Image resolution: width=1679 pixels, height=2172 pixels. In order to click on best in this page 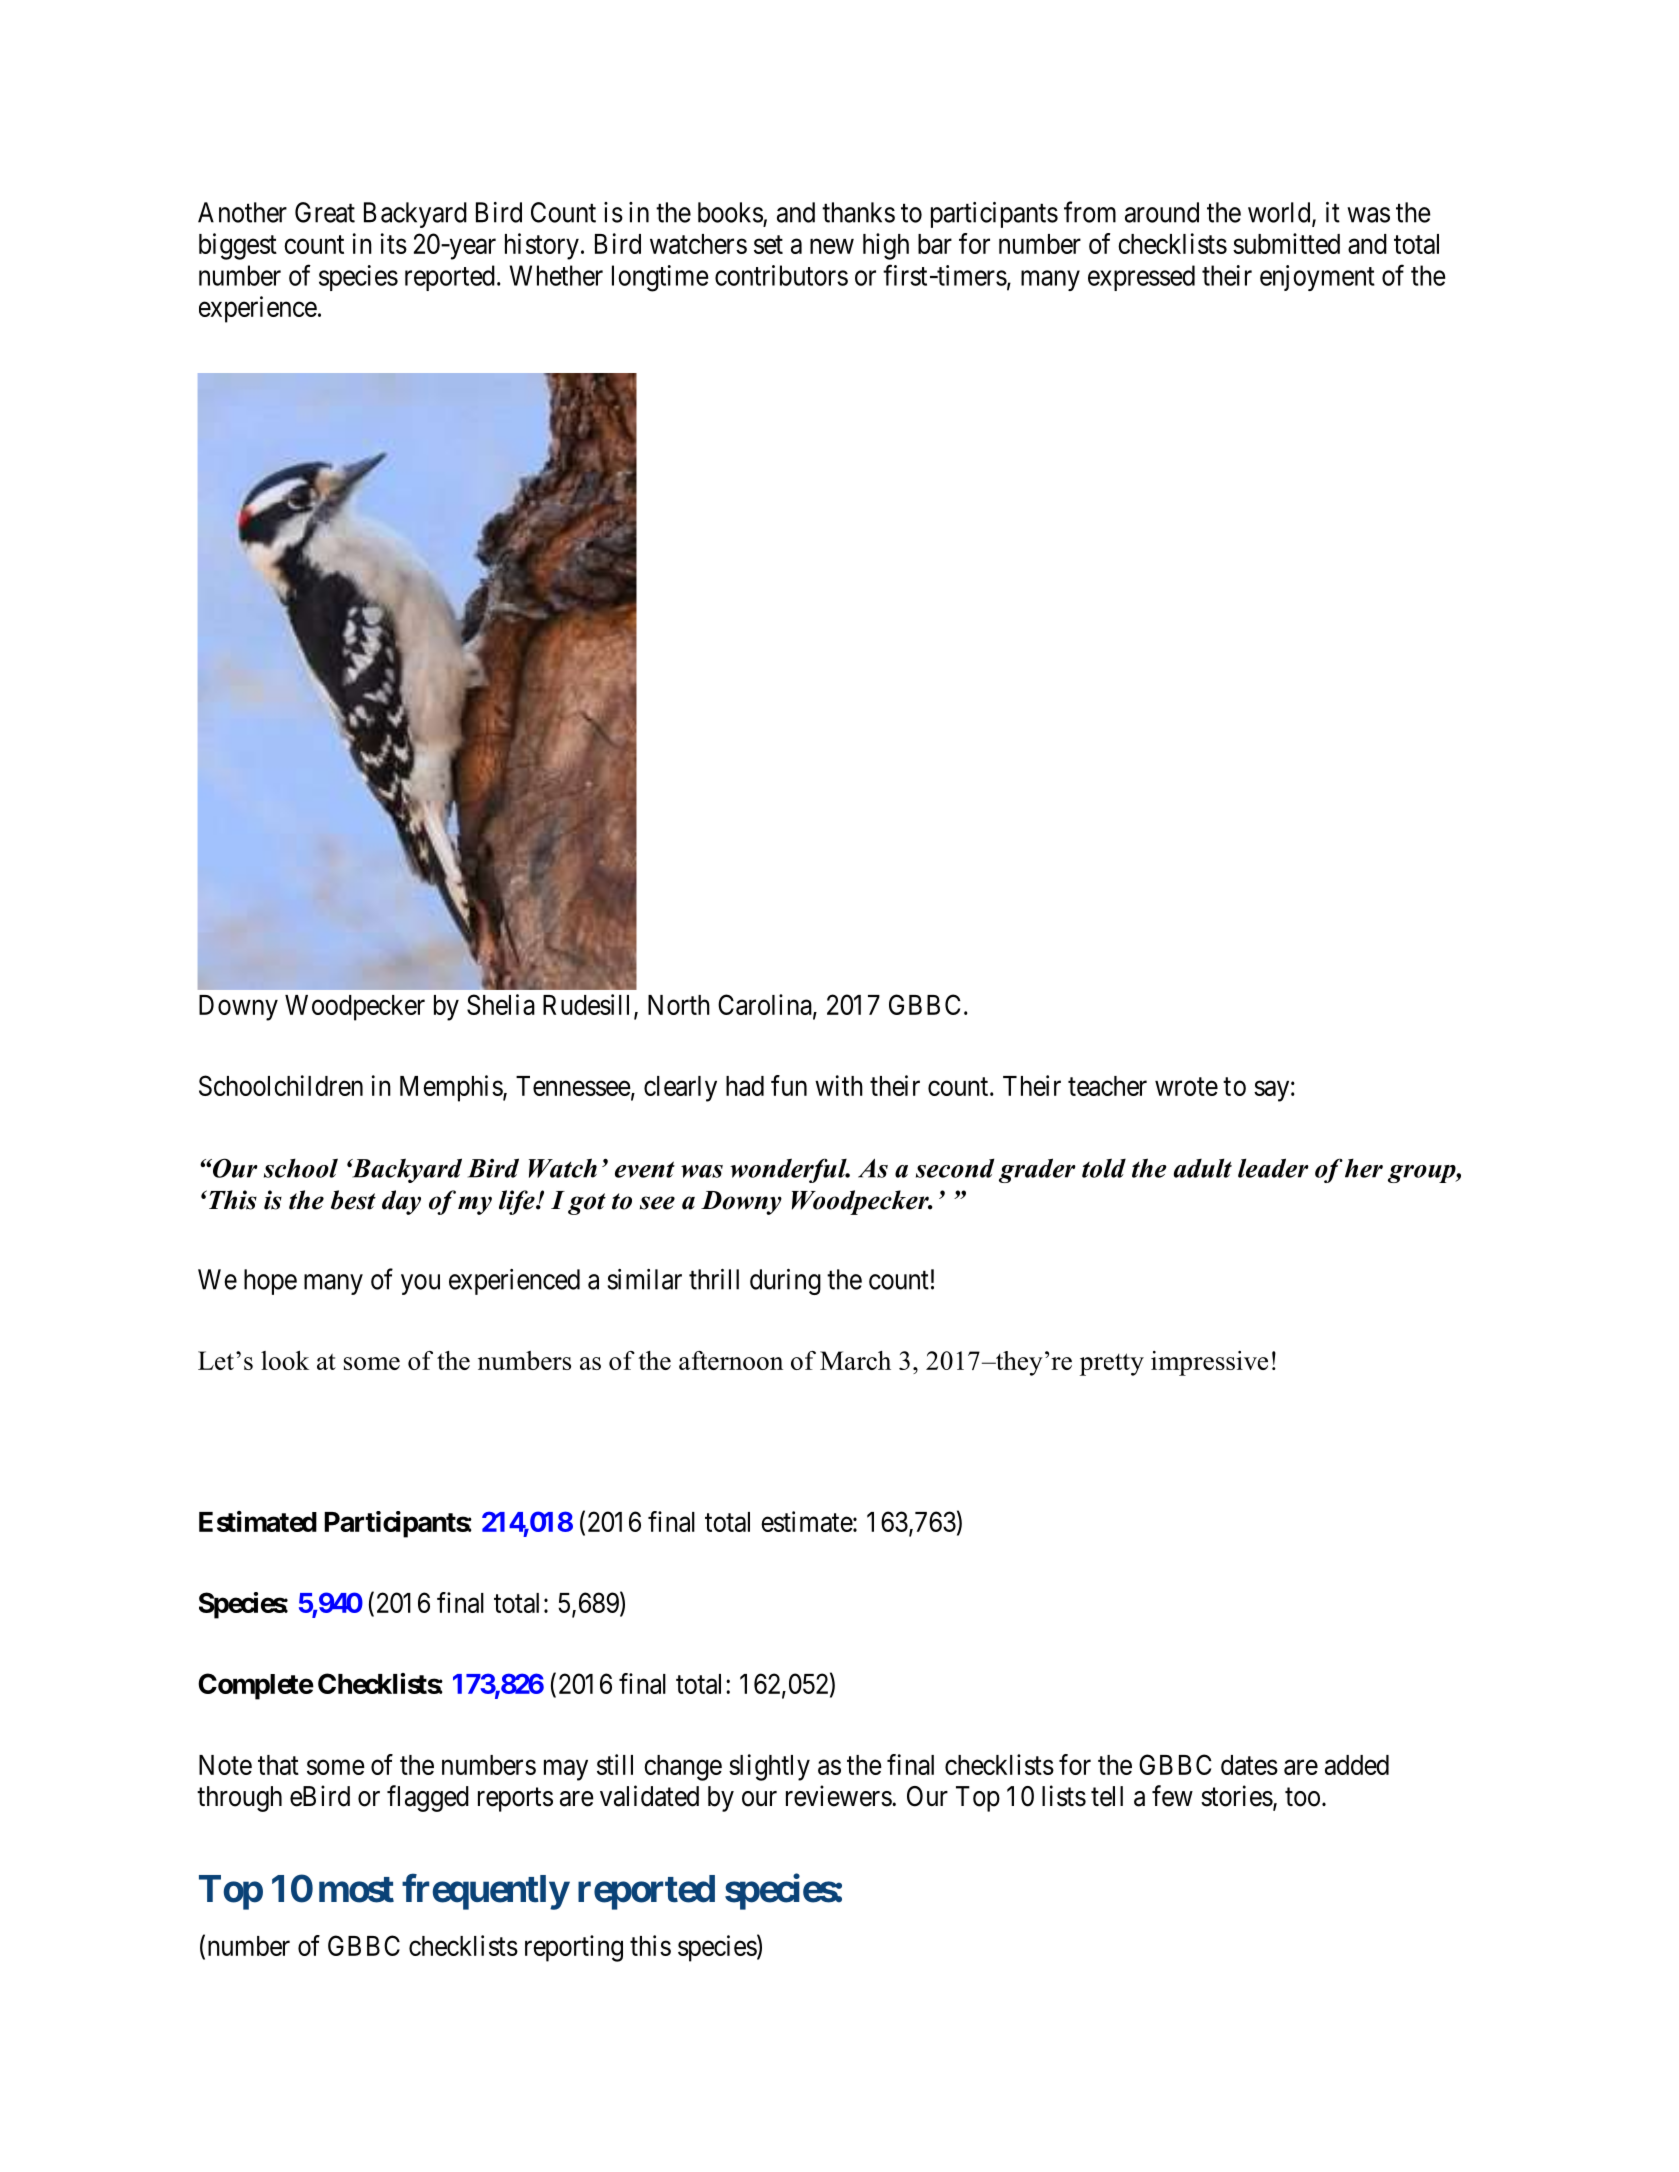, I will do `click(353, 1200)`.
